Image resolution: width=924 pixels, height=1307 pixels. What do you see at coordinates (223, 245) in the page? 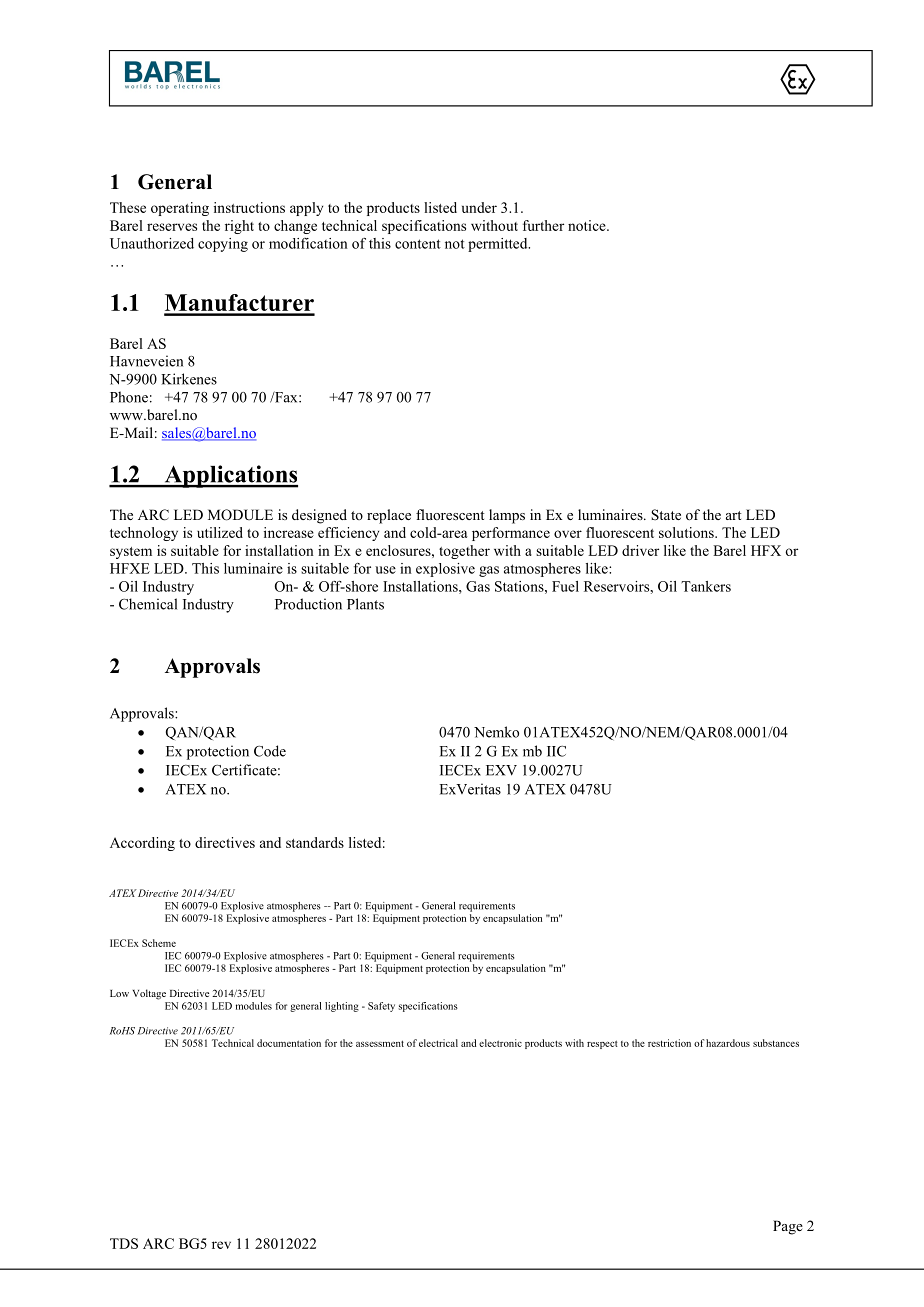
I see `copying` at bounding box center [223, 245].
